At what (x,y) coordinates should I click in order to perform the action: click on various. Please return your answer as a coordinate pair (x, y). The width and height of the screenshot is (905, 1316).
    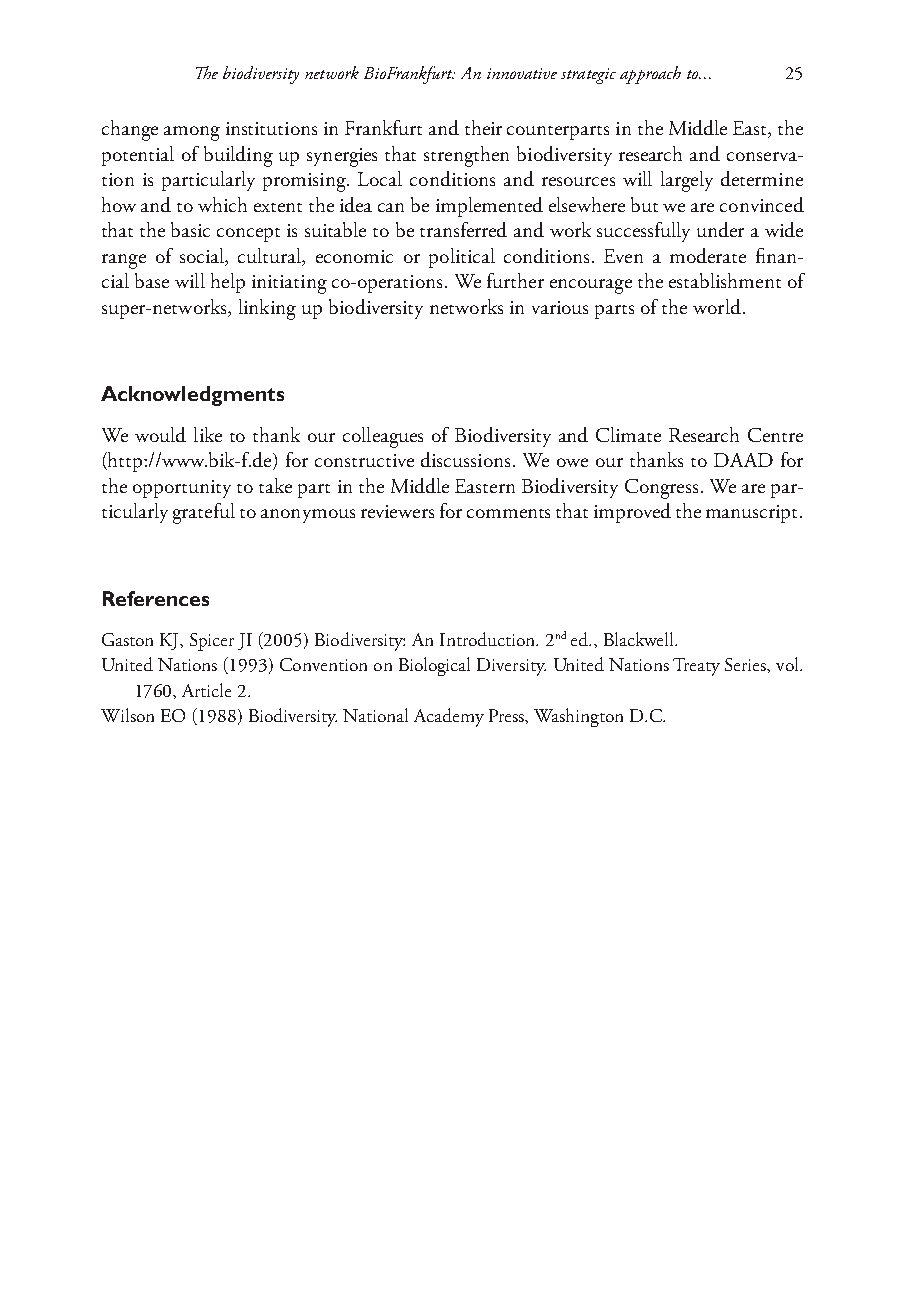
    Looking at the image, I should click on (560, 307).
